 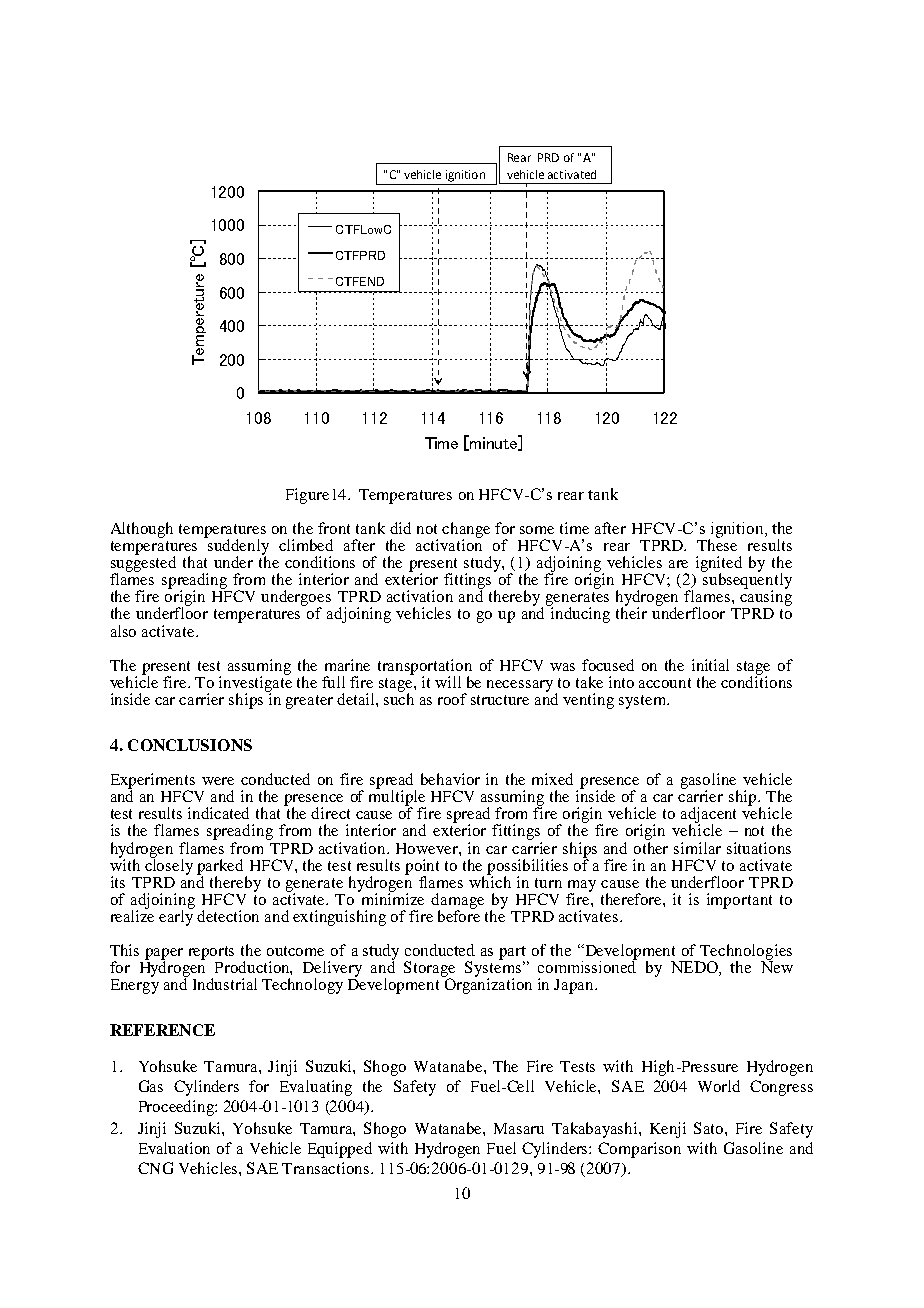 What do you see at coordinates (519, 1128) in the image?
I see `Masaru` at bounding box center [519, 1128].
